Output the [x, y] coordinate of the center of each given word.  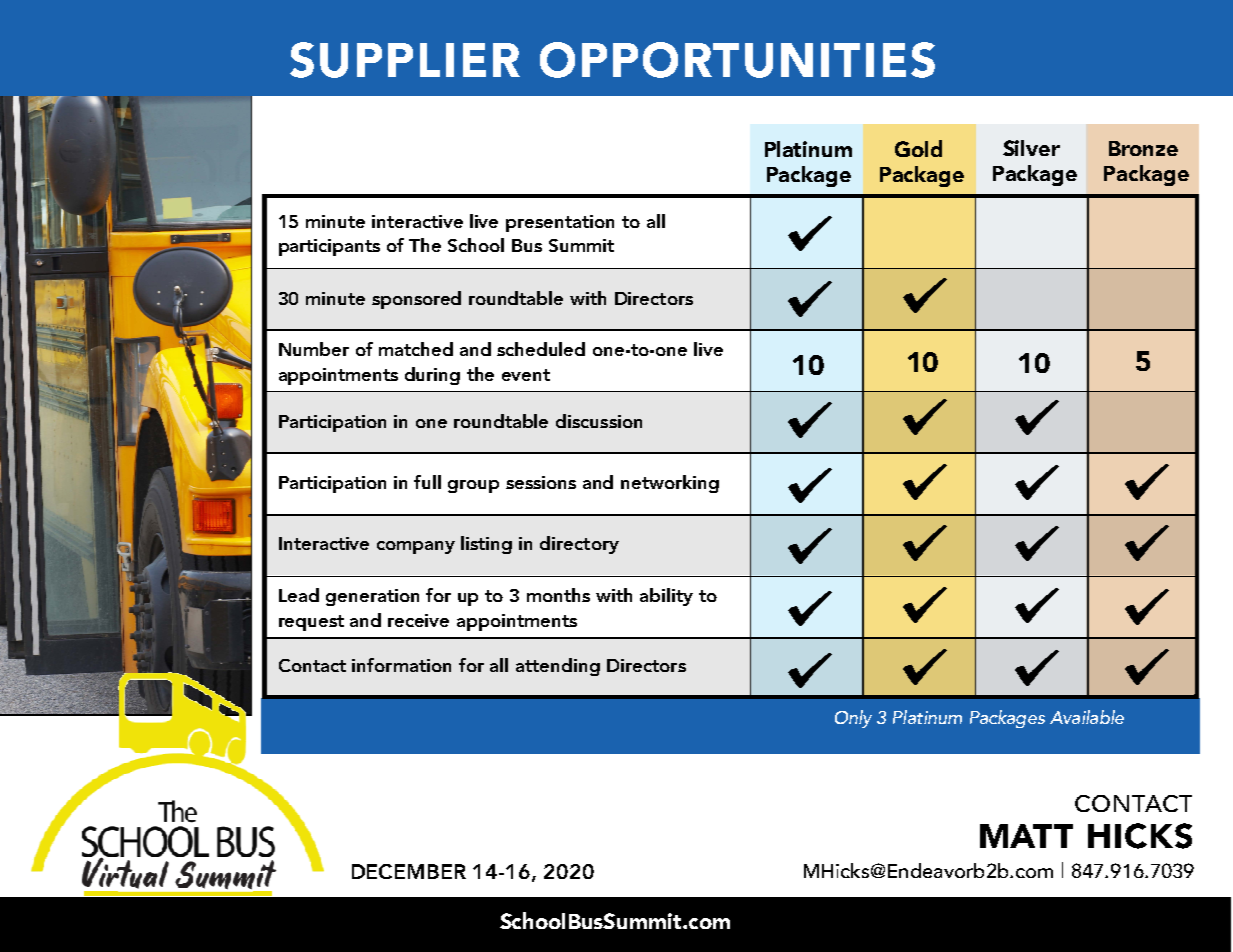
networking [670, 484]
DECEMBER [409, 871]
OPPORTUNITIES [737, 60]
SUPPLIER [405, 60]
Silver [1031, 148]
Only [853, 719]
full [427, 482]
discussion [599, 421]
